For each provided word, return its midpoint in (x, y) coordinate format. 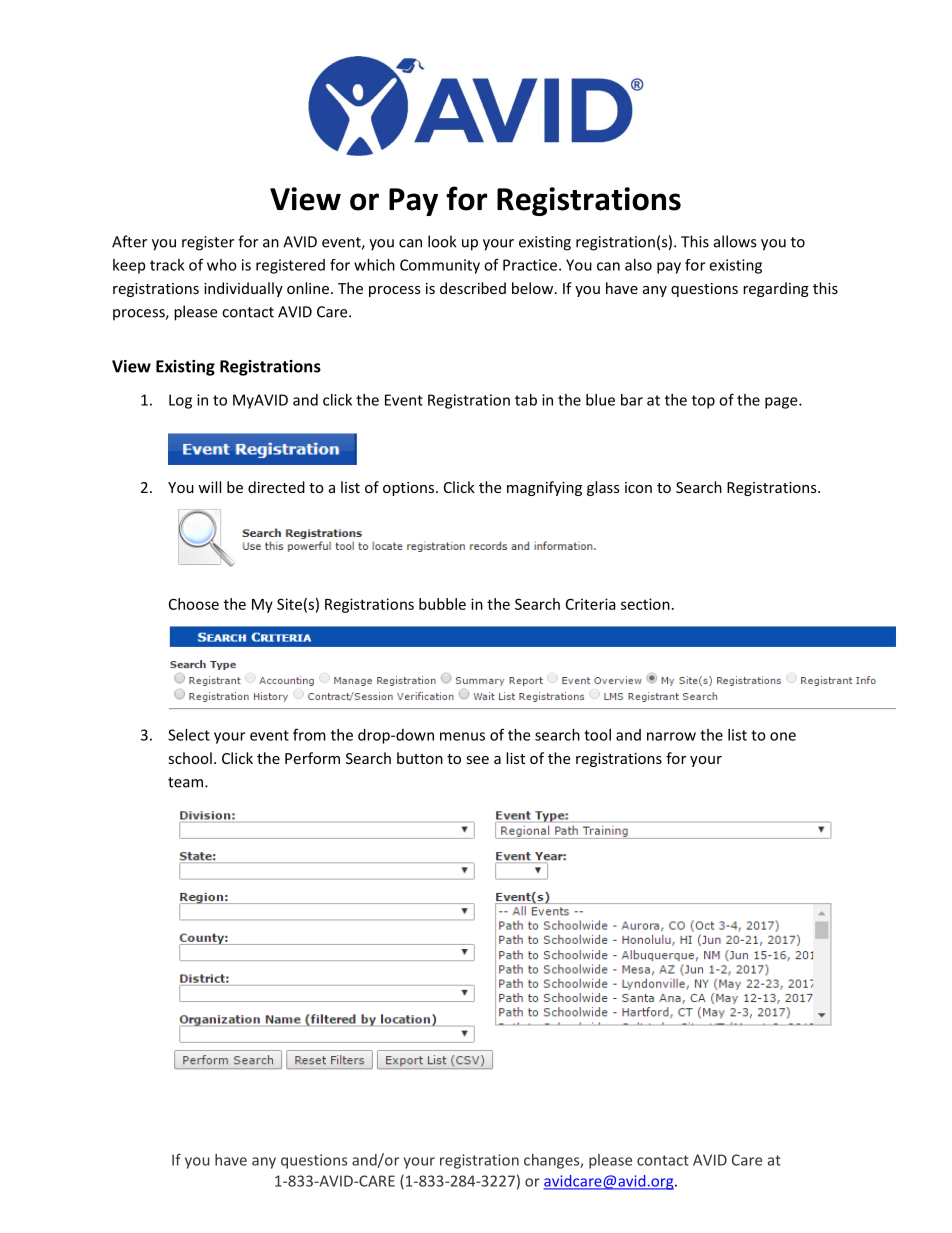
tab (526, 400)
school (190, 758)
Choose (194, 604)
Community (440, 266)
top (703, 402)
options (408, 489)
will (209, 487)
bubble (442, 604)
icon (638, 487)
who (222, 265)
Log (180, 401)
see (477, 760)
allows (735, 241)
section (645, 604)
